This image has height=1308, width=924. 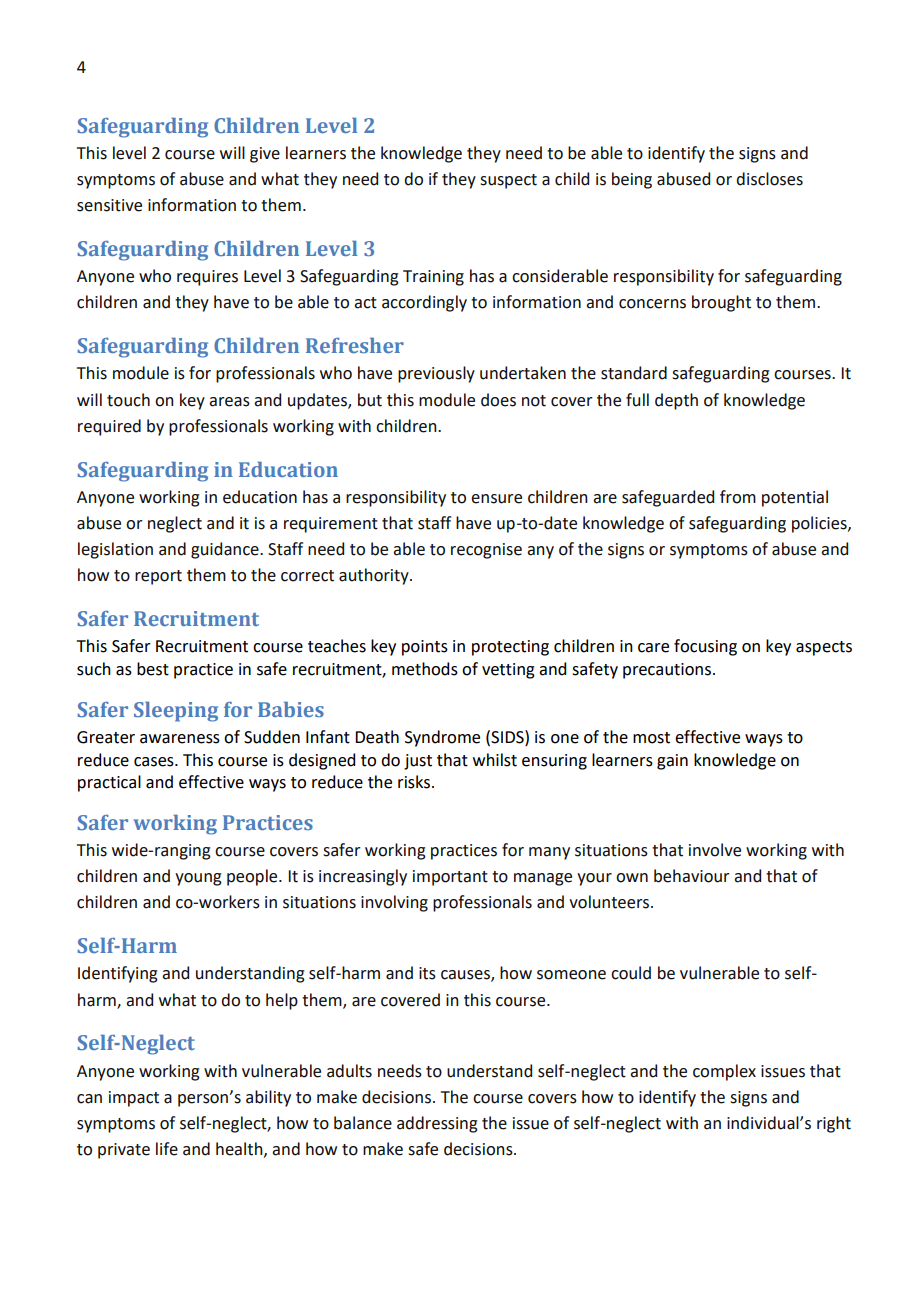 What do you see at coordinates (109, 205) in the image?
I see `sensitive` at bounding box center [109, 205].
